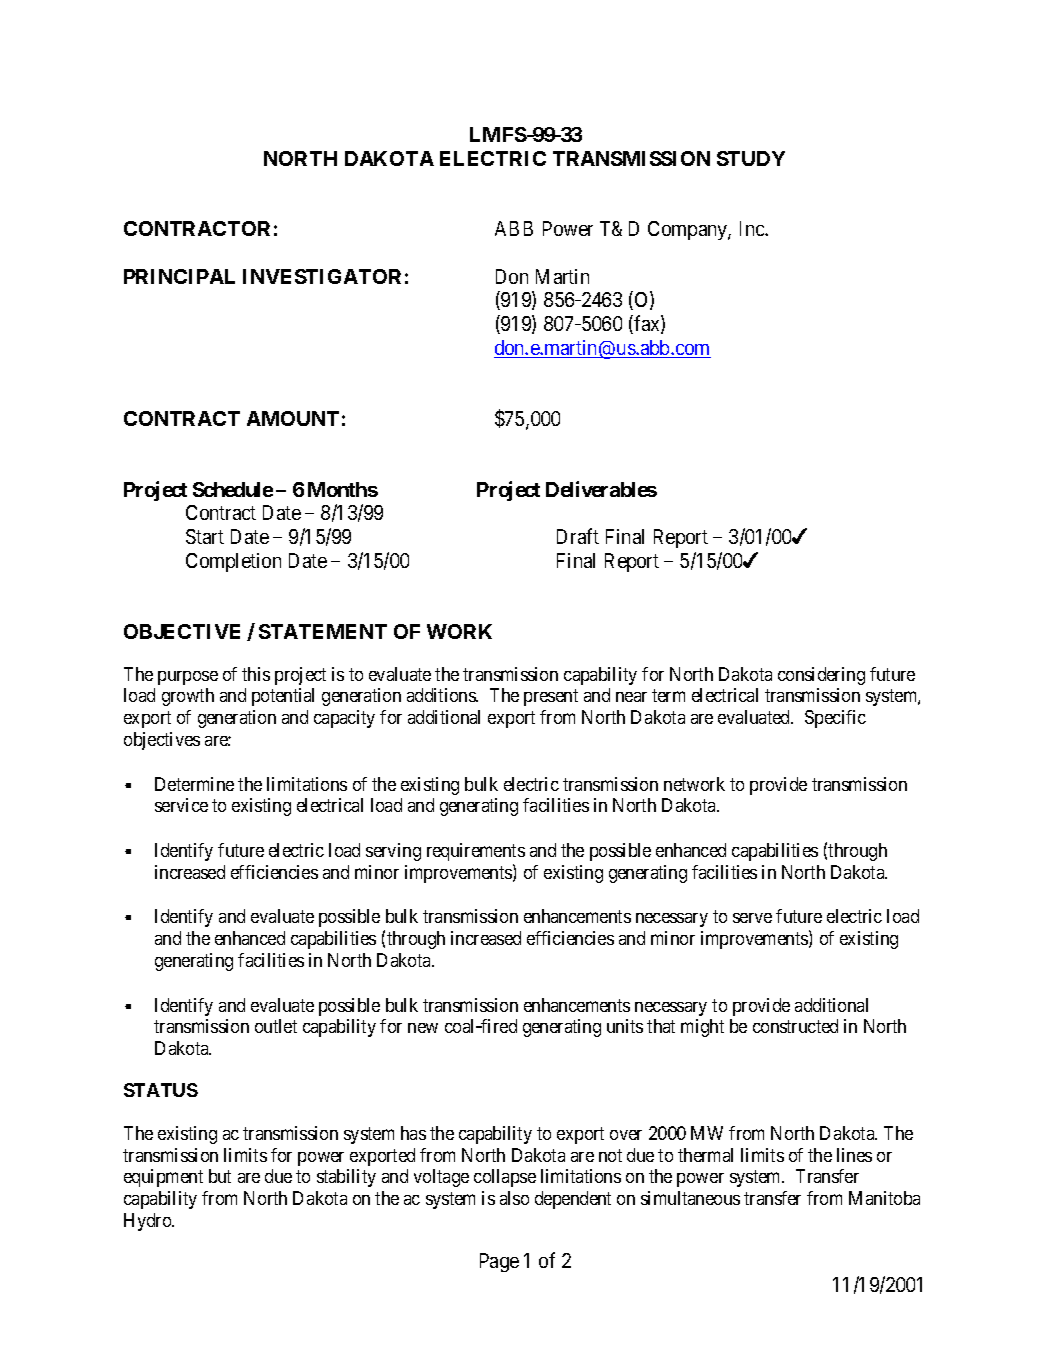 The width and height of the screenshot is (1050, 1359). Describe the element at coordinates (795, 1026) in the screenshot. I see `constructed` at that location.
